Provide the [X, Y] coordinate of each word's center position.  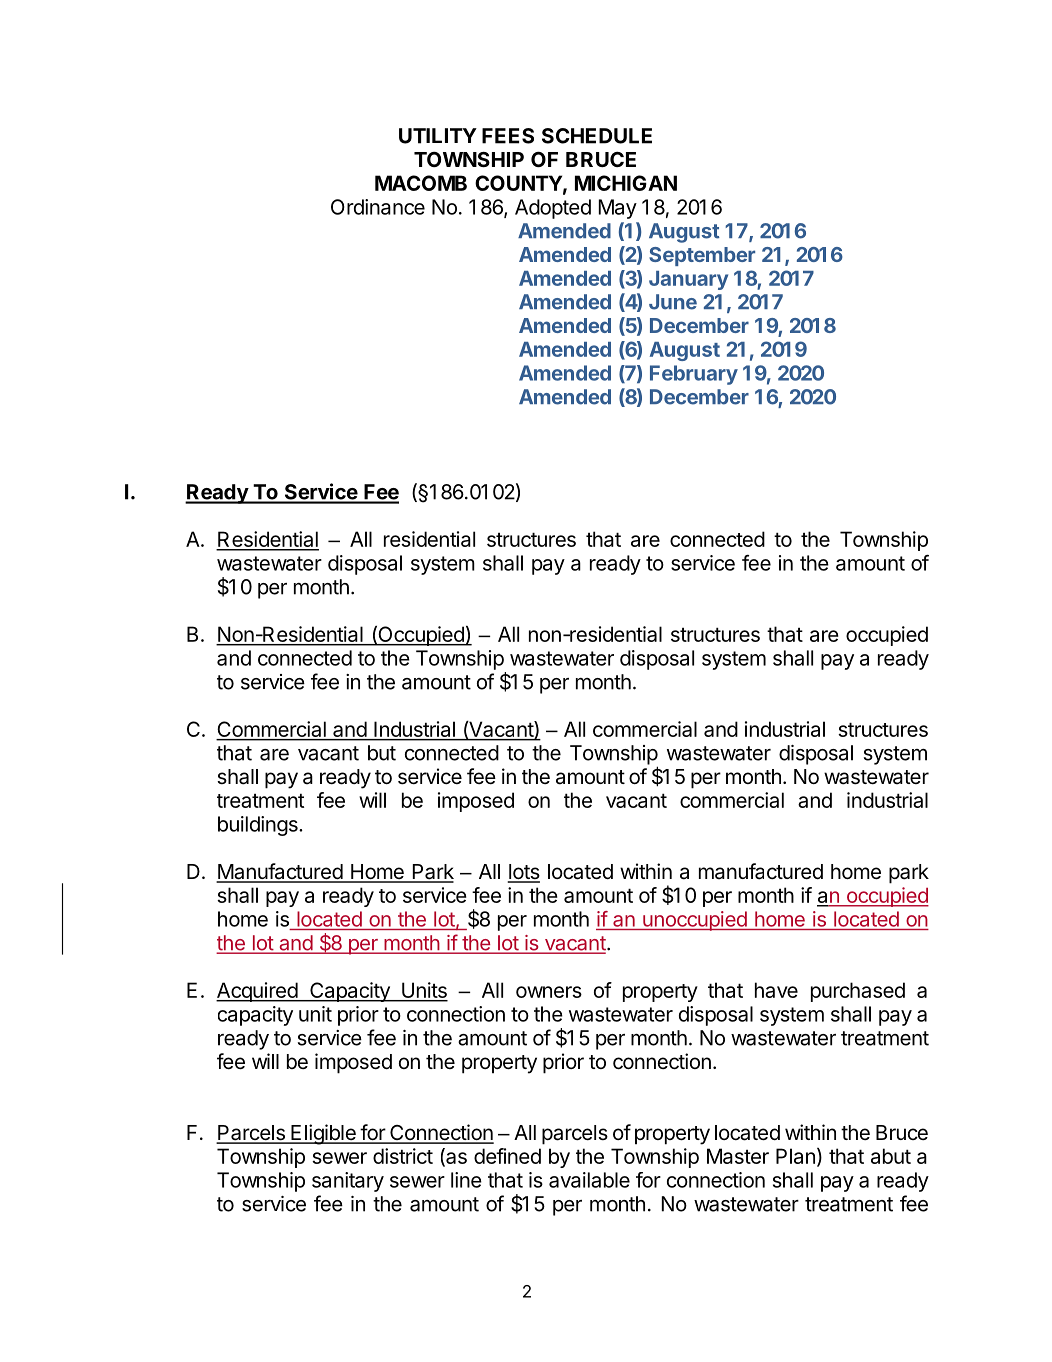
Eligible [323, 1134]
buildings [259, 826]
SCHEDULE [597, 136]
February [694, 375]
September [702, 256]
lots [523, 873]
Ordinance [378, 207]
